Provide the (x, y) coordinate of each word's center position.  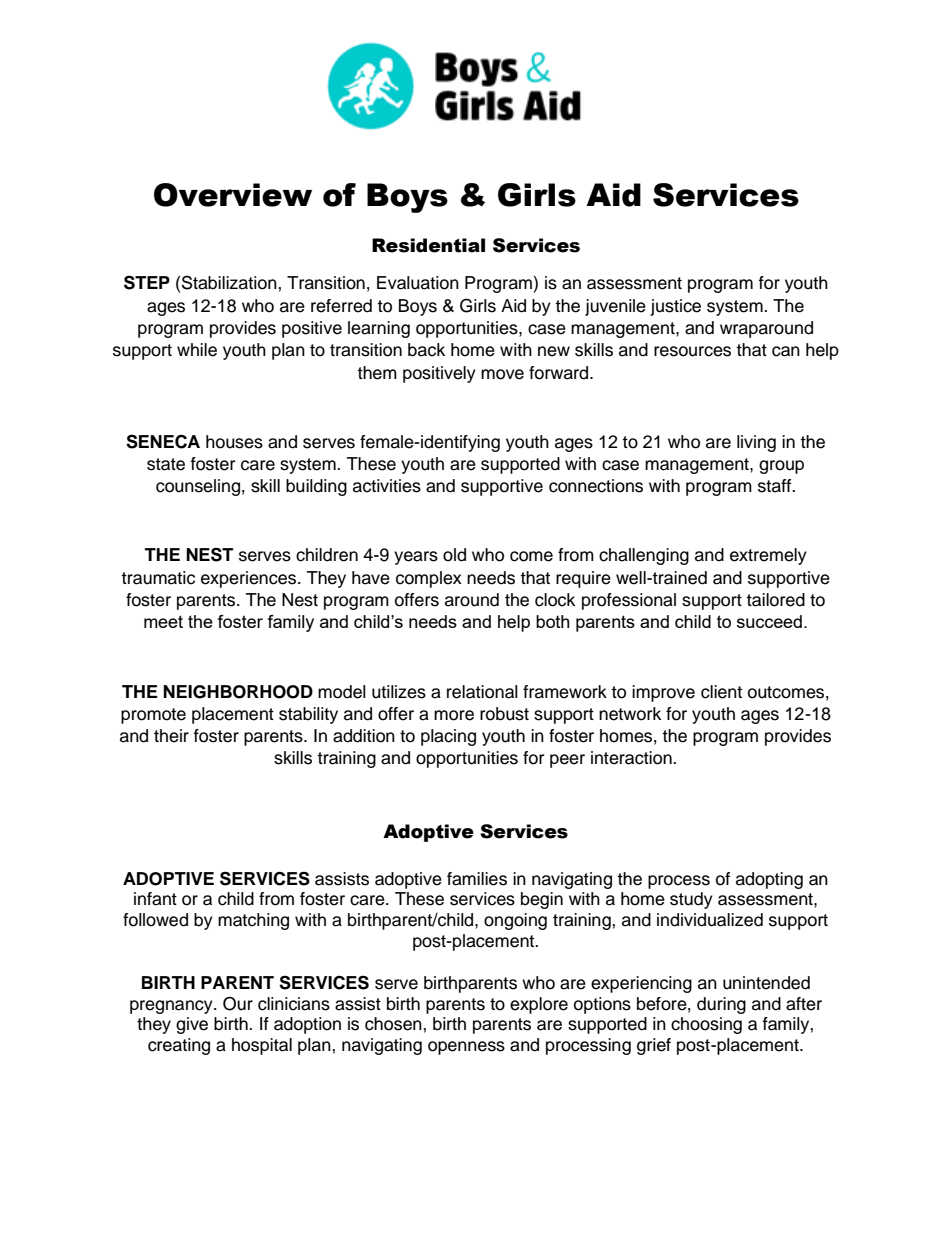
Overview (233, 195)
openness (466, 1048)
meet (163, 621)
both (553, 621)
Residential (428, 245)
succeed (769, 621)
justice (675, 307)
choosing (706, 1025)
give (192, 1025)
